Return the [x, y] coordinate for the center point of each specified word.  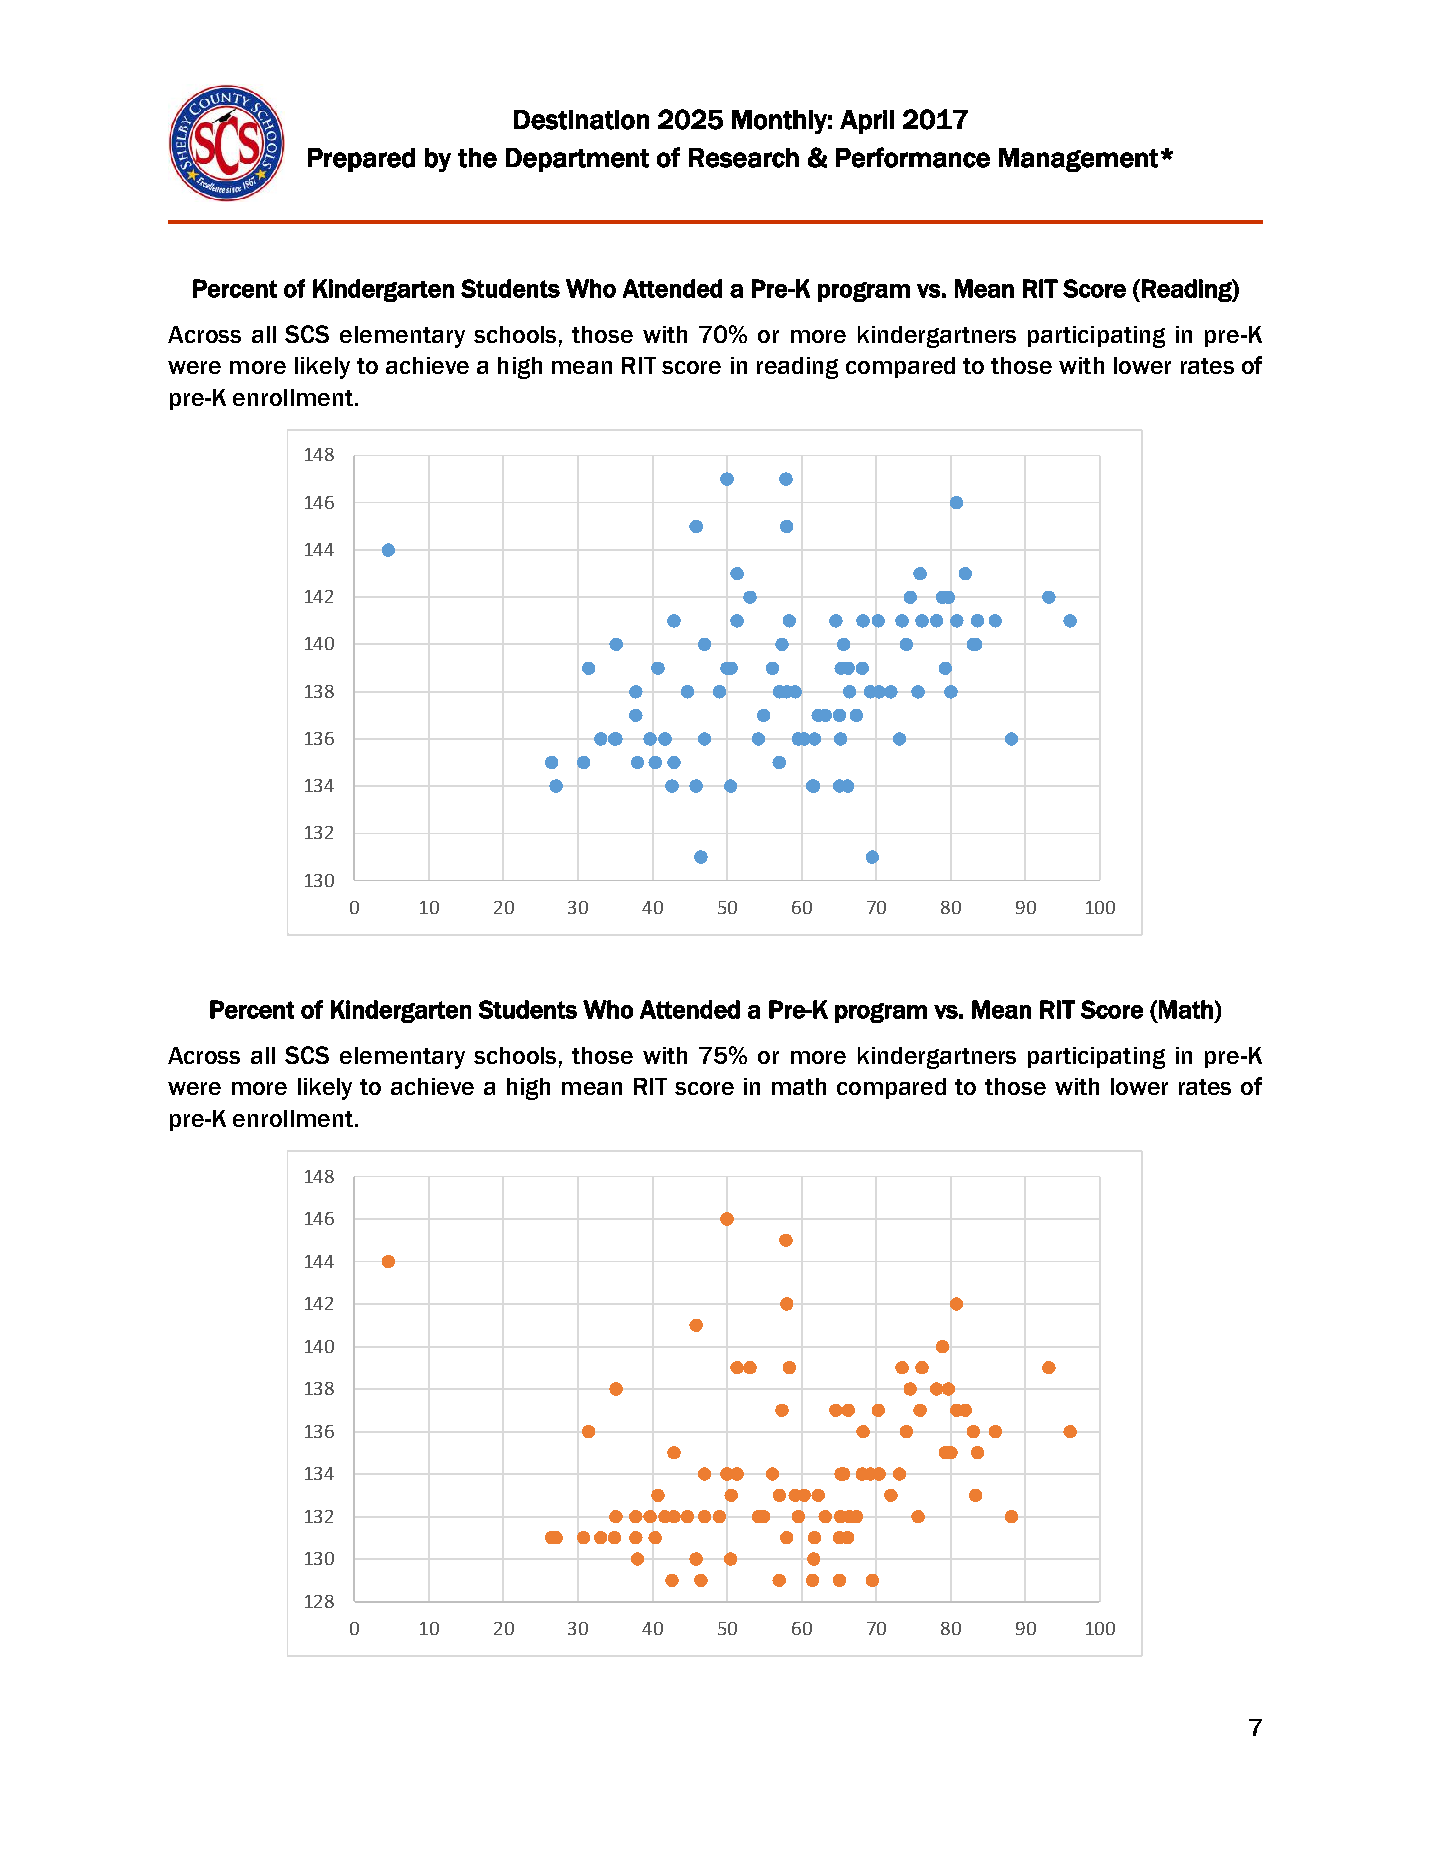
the [477, 158]
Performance [913, 157]
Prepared [361, 160]
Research [744, 158]
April [867, 122]
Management [1078, 160]
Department [577, 160]
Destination [581, 120]
